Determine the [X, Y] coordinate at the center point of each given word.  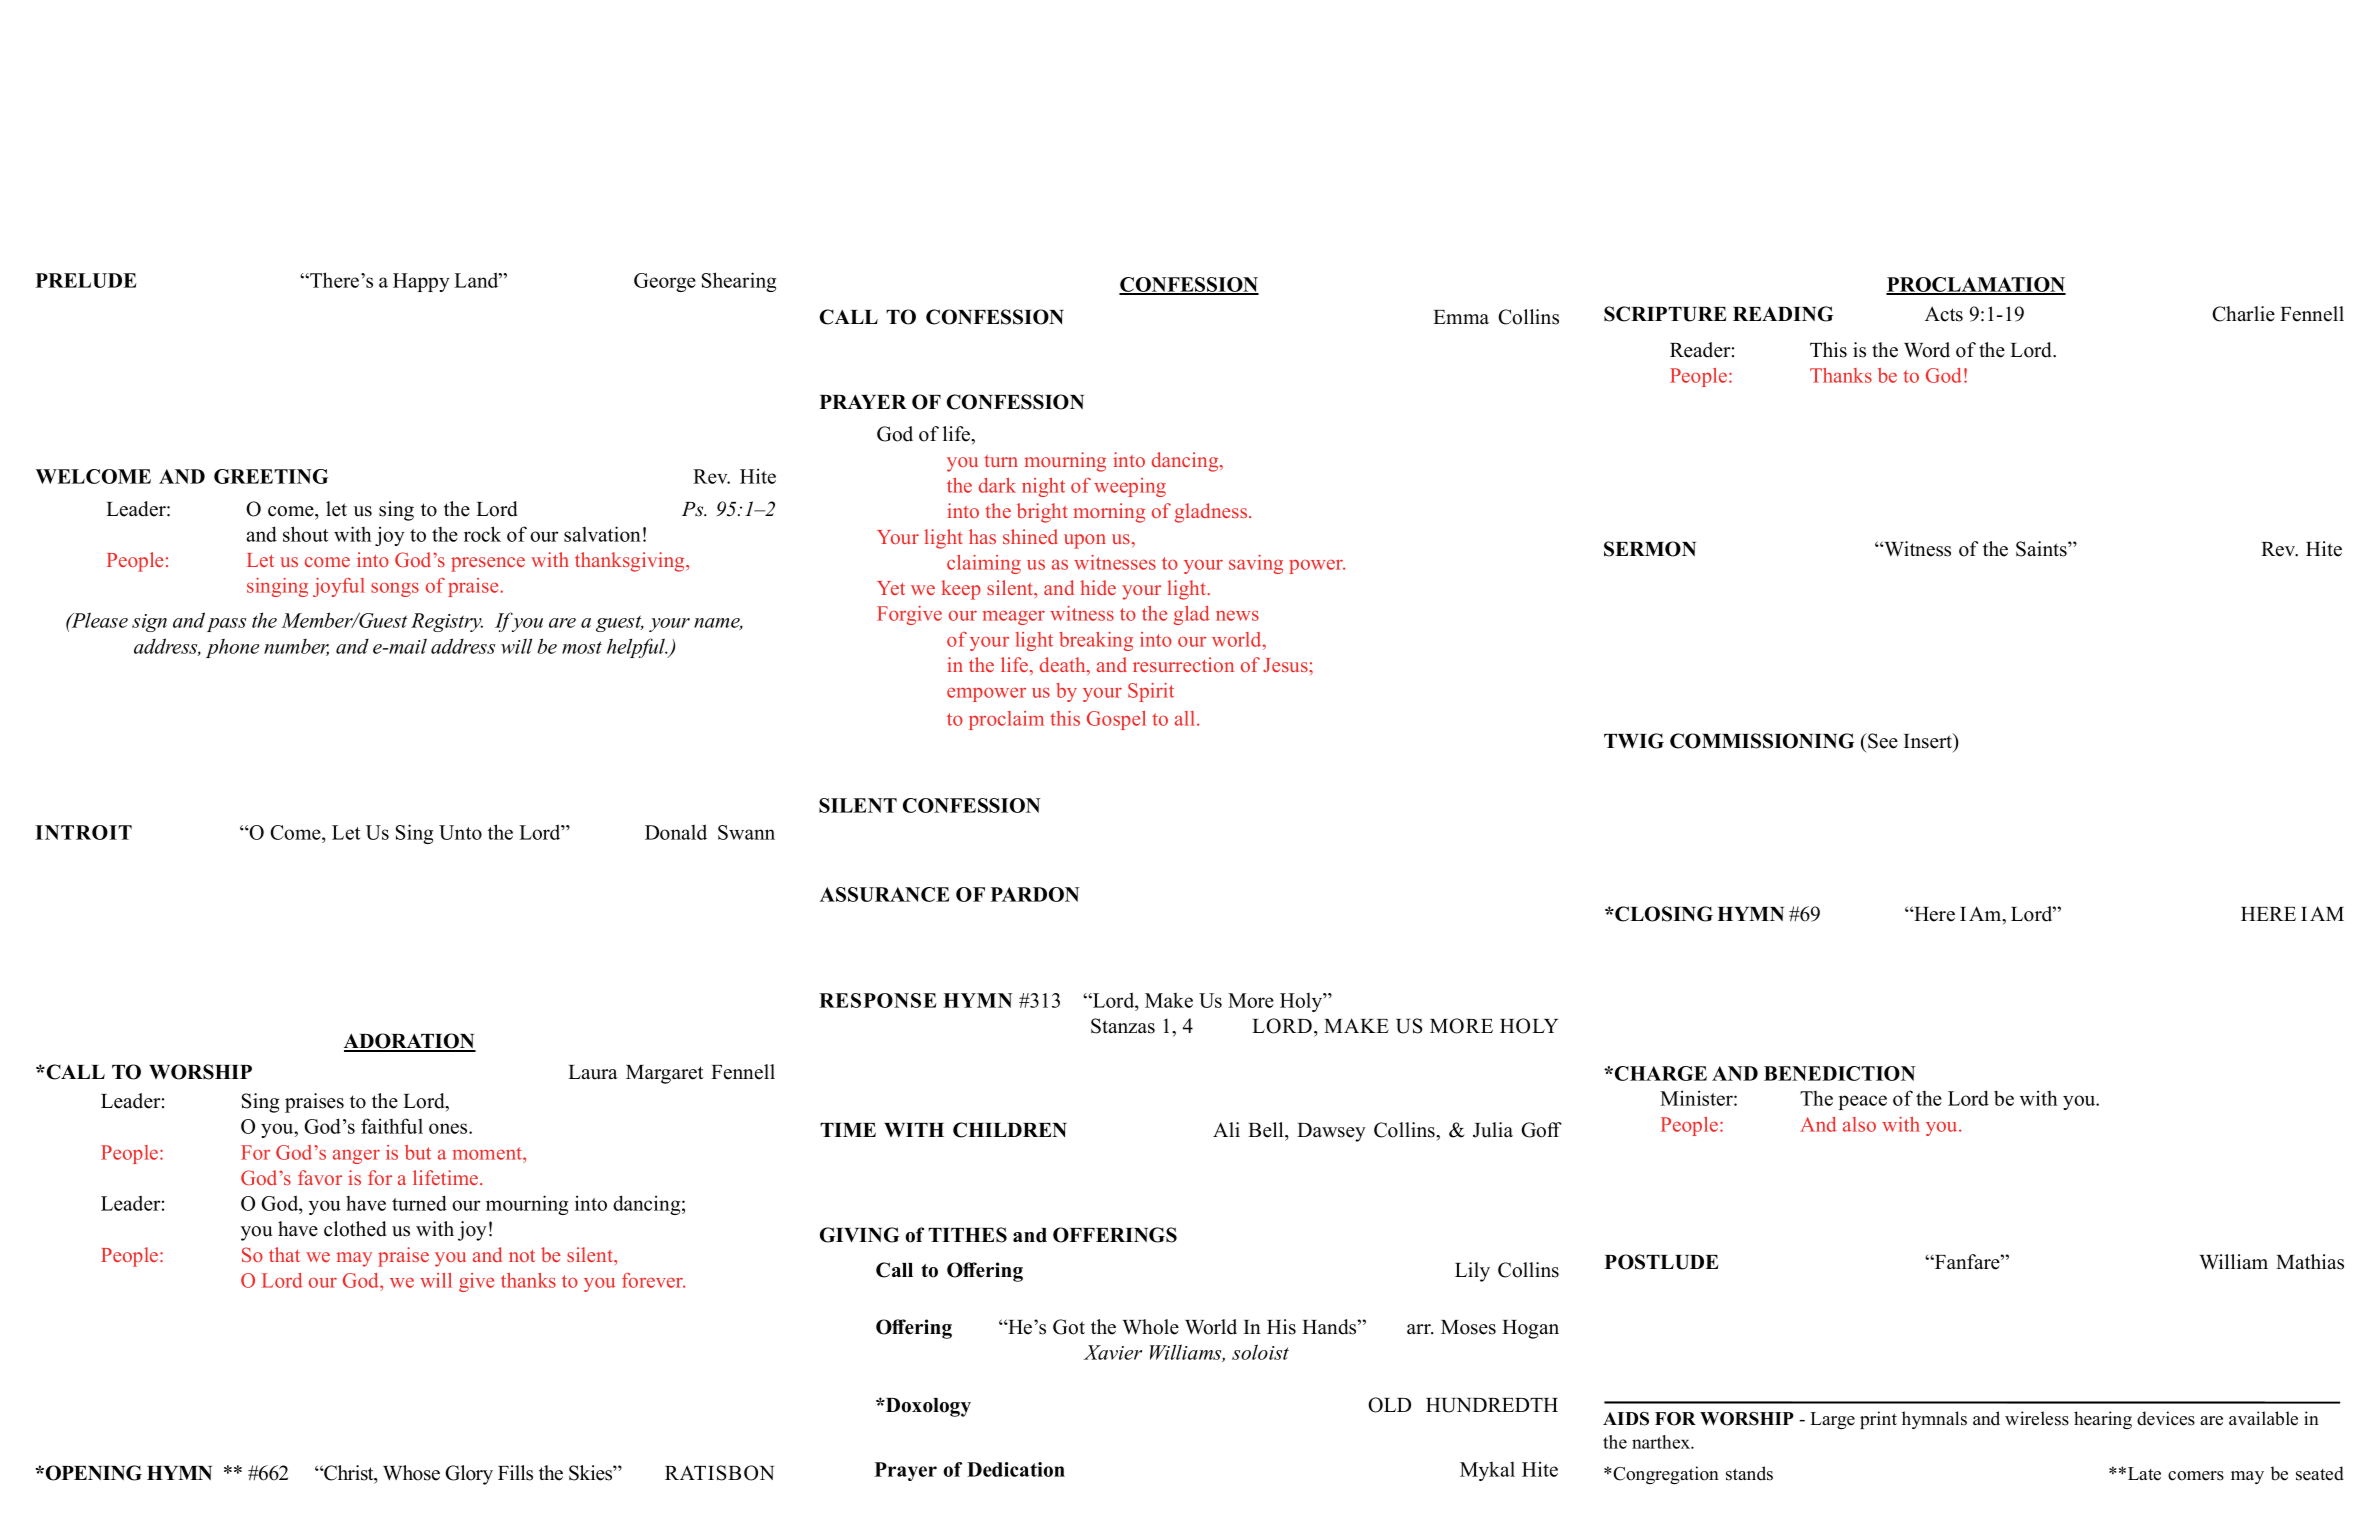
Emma [1461, 317]
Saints [2042, 549]
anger [356, 1156]
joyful [339, 587]
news [1237, 615]
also [1859, 1124]
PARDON [1035, 894]
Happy [421, 282]
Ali [1226, 1129]
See [1882, 741]
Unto [460, 832]
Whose [411, 1473]
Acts [1944, 314]
